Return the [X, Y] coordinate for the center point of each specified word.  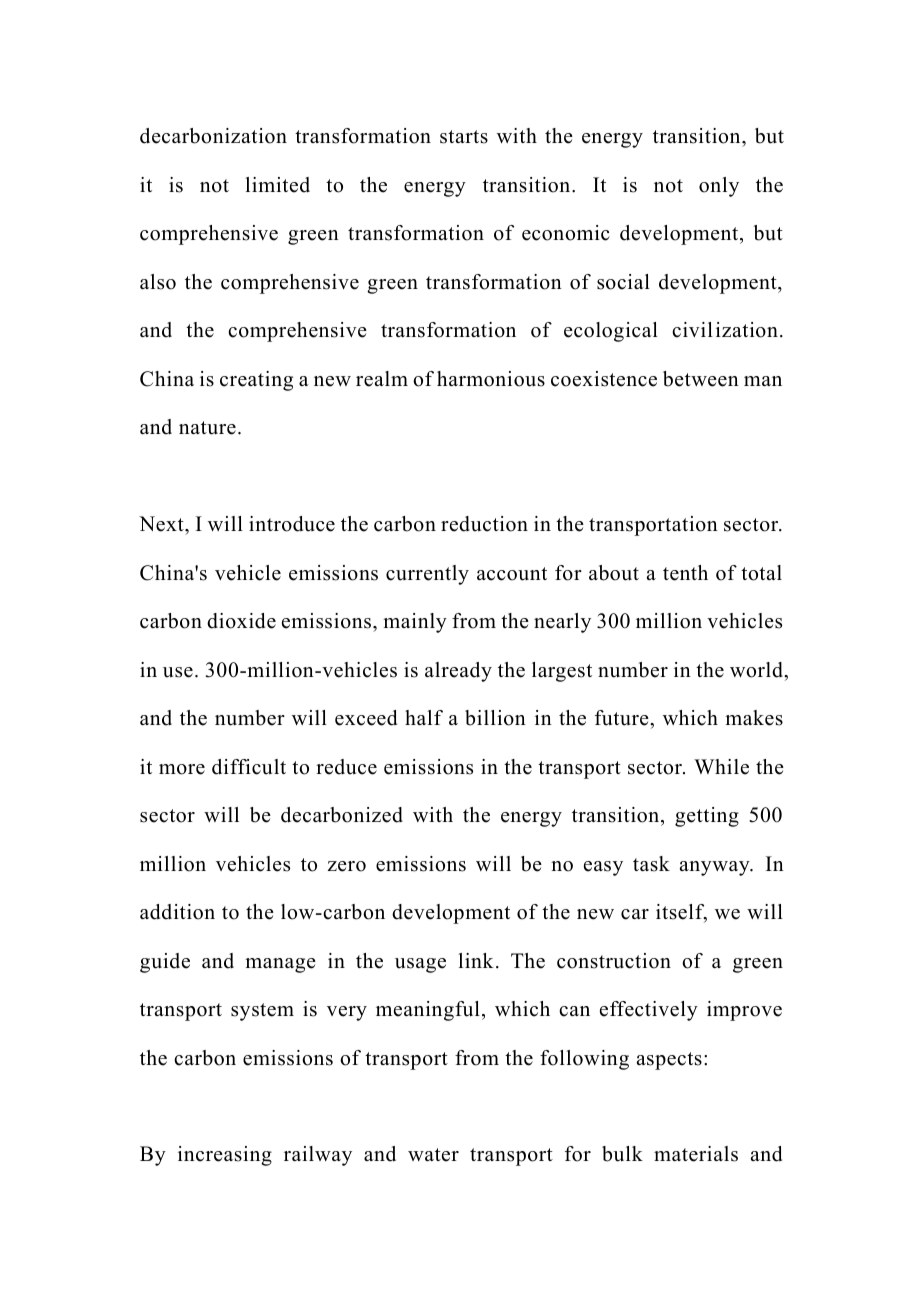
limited [278, 185]
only [719, 187]
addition [177, 912]
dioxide [241, 621]
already [458, 672]
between [701, 379]
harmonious [491, 379]
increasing [225, 1156]
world [757, 670]
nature [207, 428]
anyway [716, 868]
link [476, 960]
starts [464, 137]
